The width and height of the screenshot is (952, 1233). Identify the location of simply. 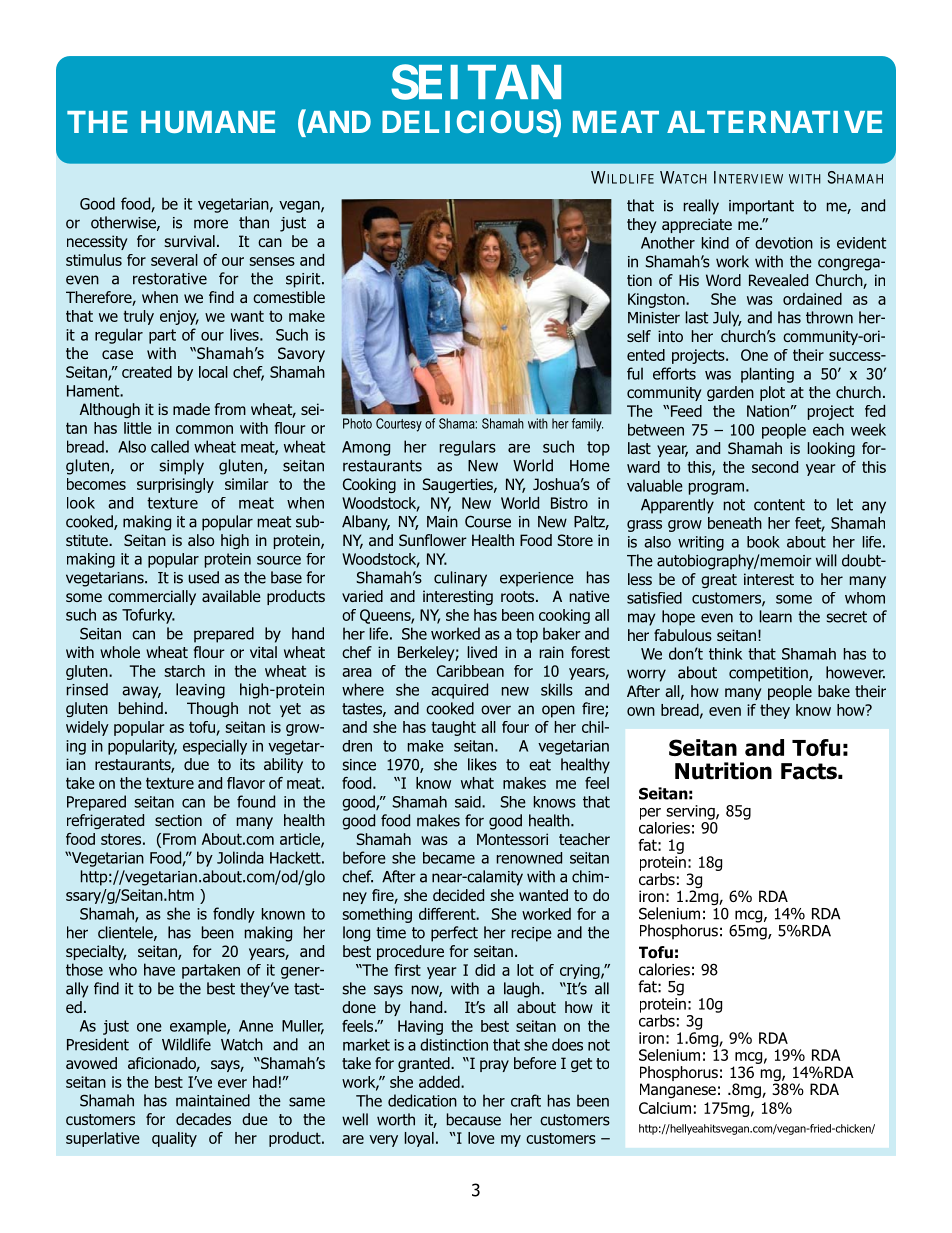
(182, 467).
